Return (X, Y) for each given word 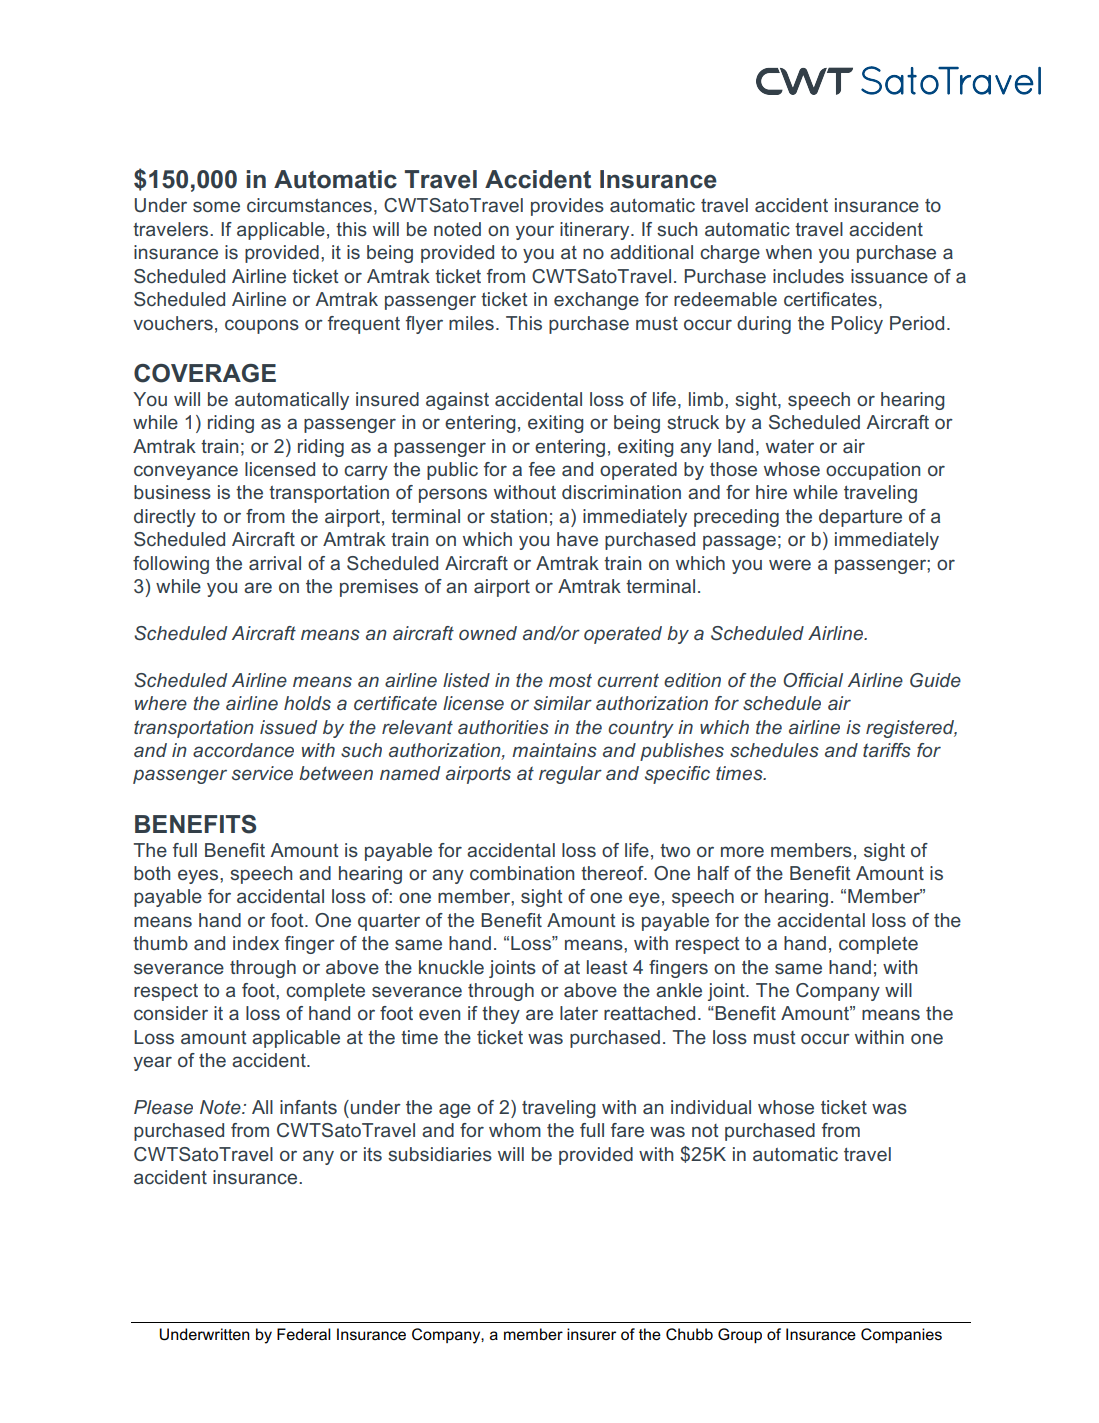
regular (570, 775)
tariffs (887, 750)
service (262, 773)
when (789, 252)
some (216, 206)
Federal (304, 1334)
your (535, 232)
